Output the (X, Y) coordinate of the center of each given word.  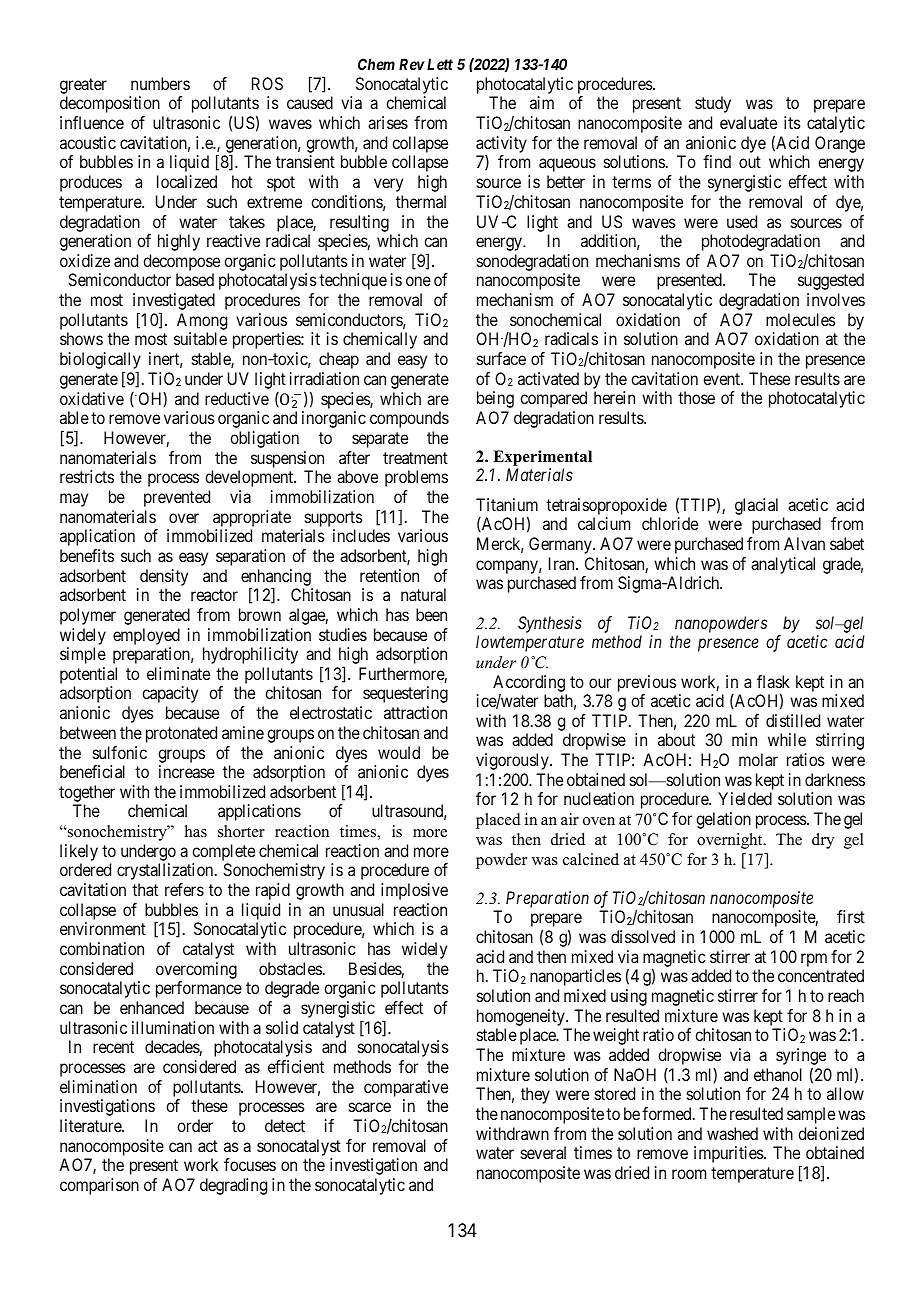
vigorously (513, 761)
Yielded (745, 798)
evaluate (748, 122)
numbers (160, 83)
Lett (440, 64)
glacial (756, 506)
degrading (233, 1186)
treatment (415, 458)
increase (187, 771)
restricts (87, 476)
